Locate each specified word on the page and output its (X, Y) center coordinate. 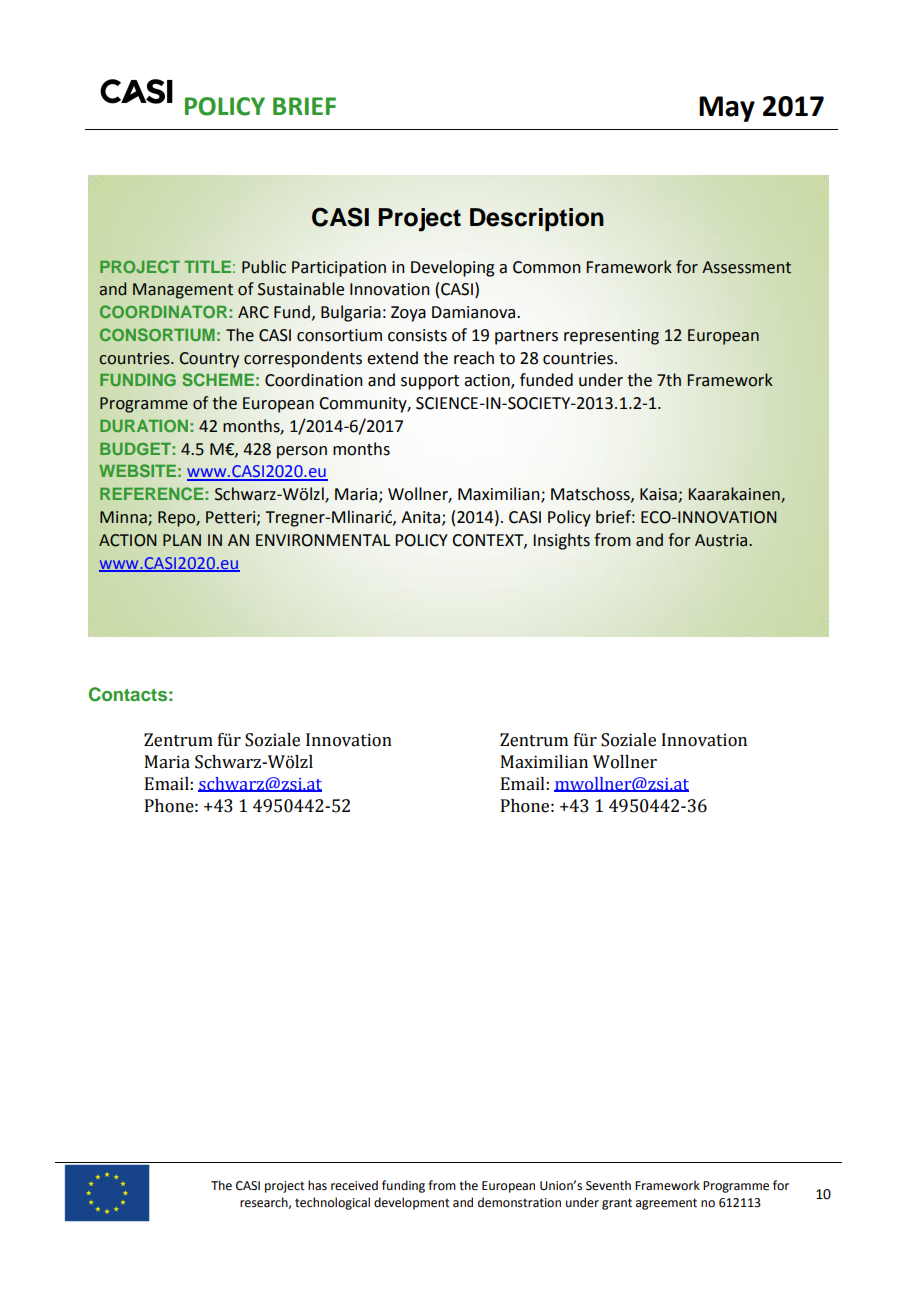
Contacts (128, 694)
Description (537, 219)
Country (209, 360)
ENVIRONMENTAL (323, 540)
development (412, 1203)
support (430, 382)
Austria (722, 540)
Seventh (608, 1185)
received (354, 1185)
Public (264, 267)
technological (332, 1203)
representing (611, 337)
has (317, 1185)
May (727, 109)
